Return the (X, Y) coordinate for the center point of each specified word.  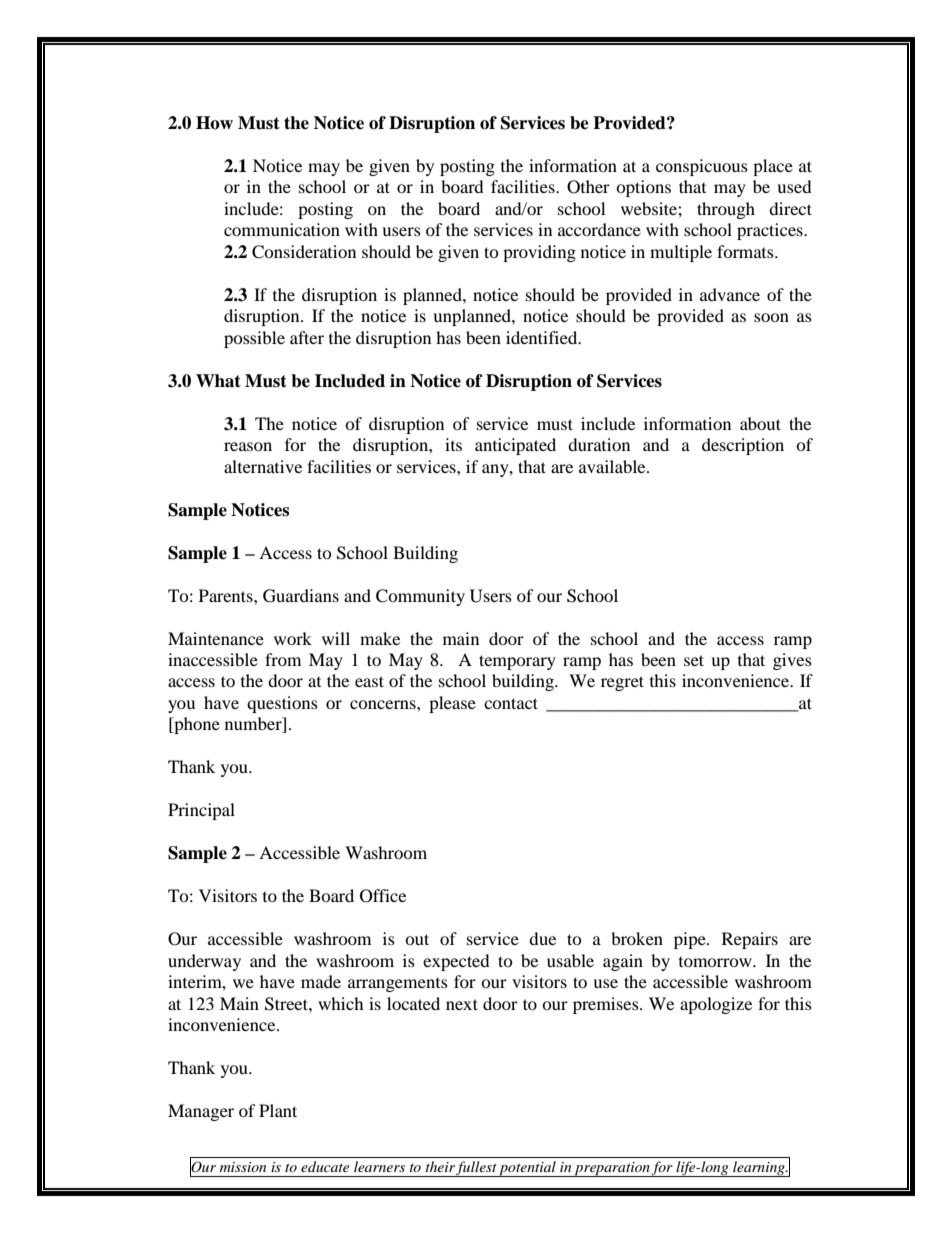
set (694, 660)
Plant (278, 1110)
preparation (612, 1169)
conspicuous (702, 167)
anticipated (515, 446)
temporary (517, 662)
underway (204, 962)
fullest (477, 1169)
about (760, 423)
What (218, 381)
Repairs (750, 940)
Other (588, 187)
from (283, 659)
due (542, 938)
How (214, 123)
